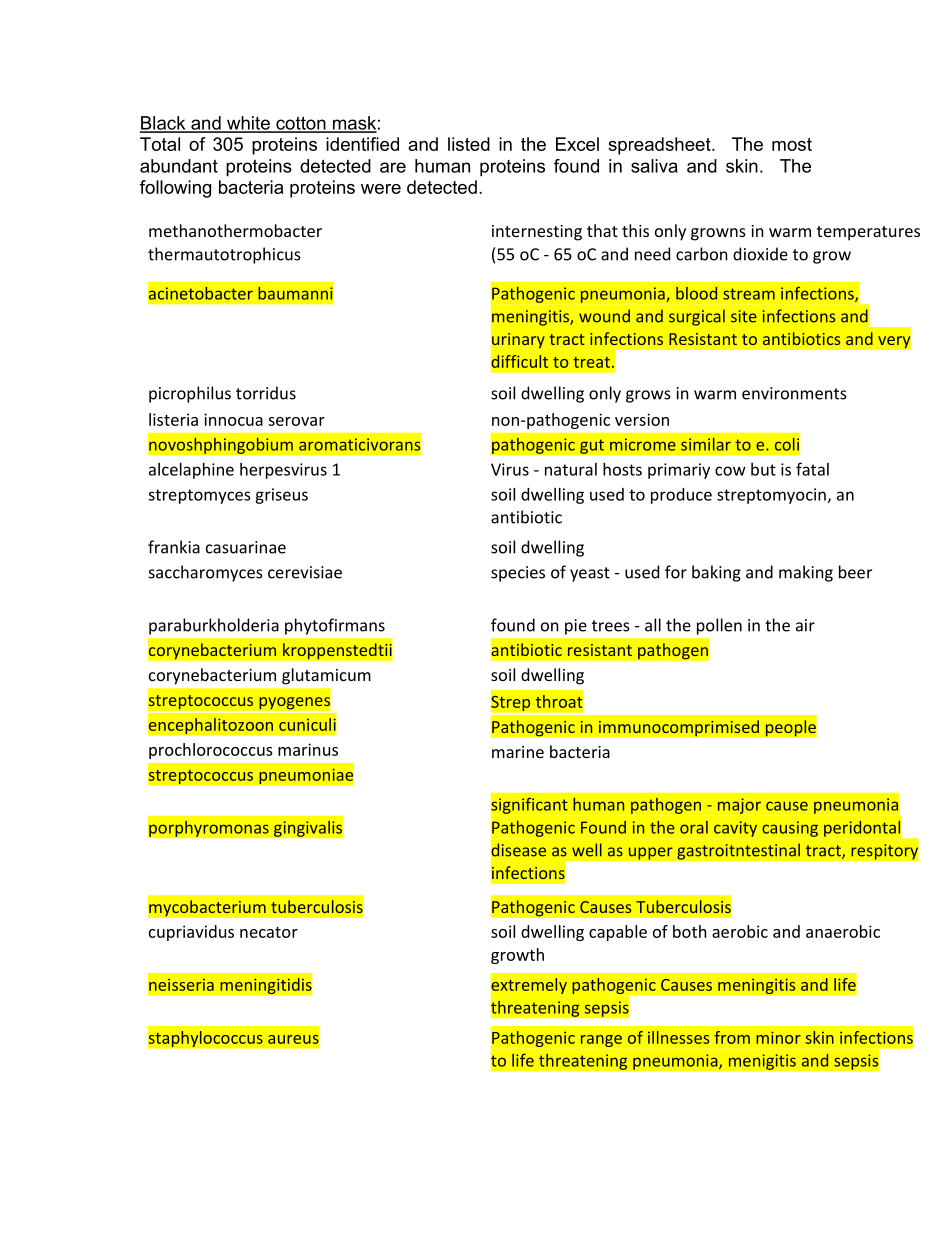 This screenshot has width=952, height=1233. Describe the element at coordinates (518, 574) in the screenshot. I see `species` at that location.
